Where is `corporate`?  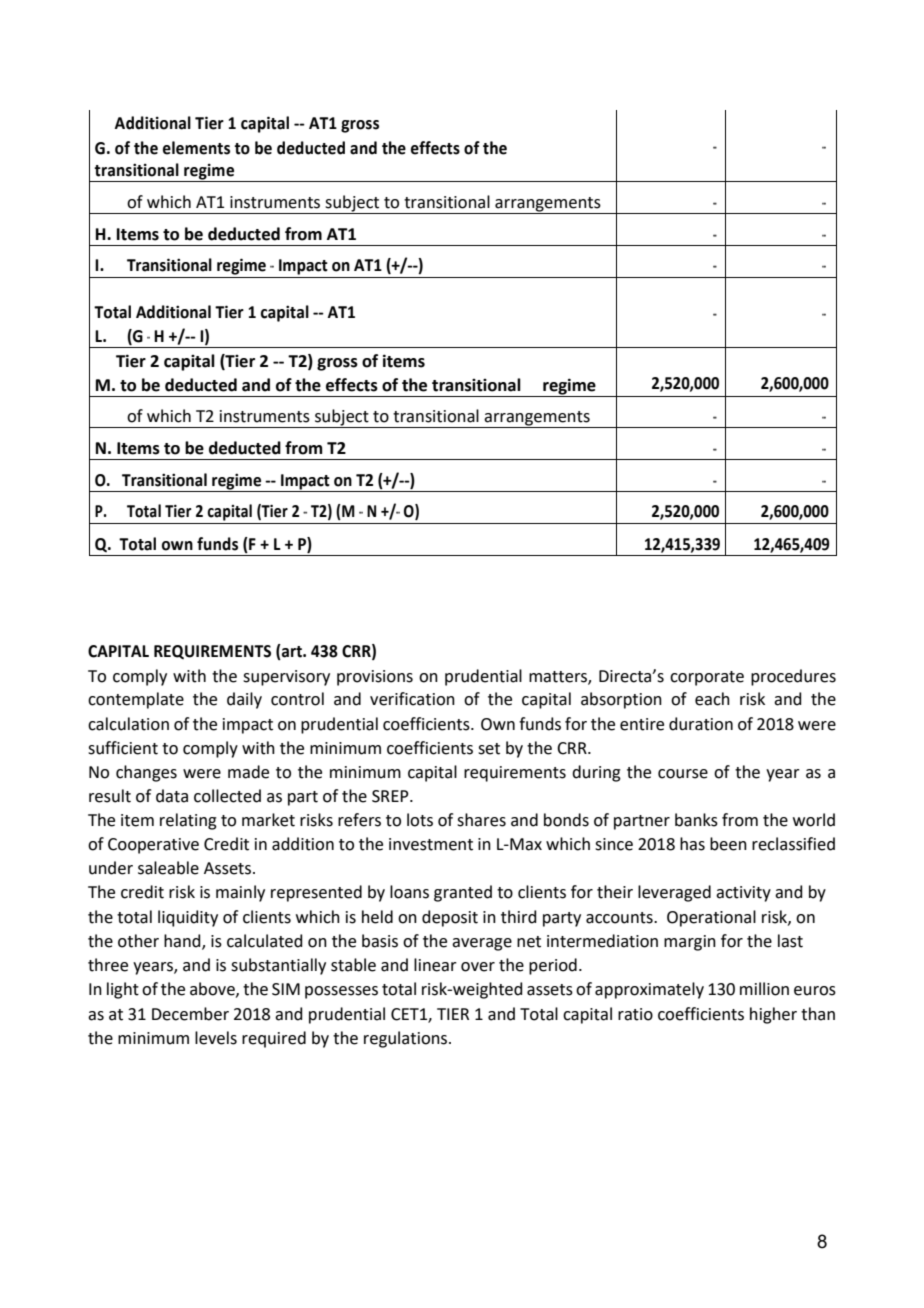
corporate is located at coordinates (707, 678).
